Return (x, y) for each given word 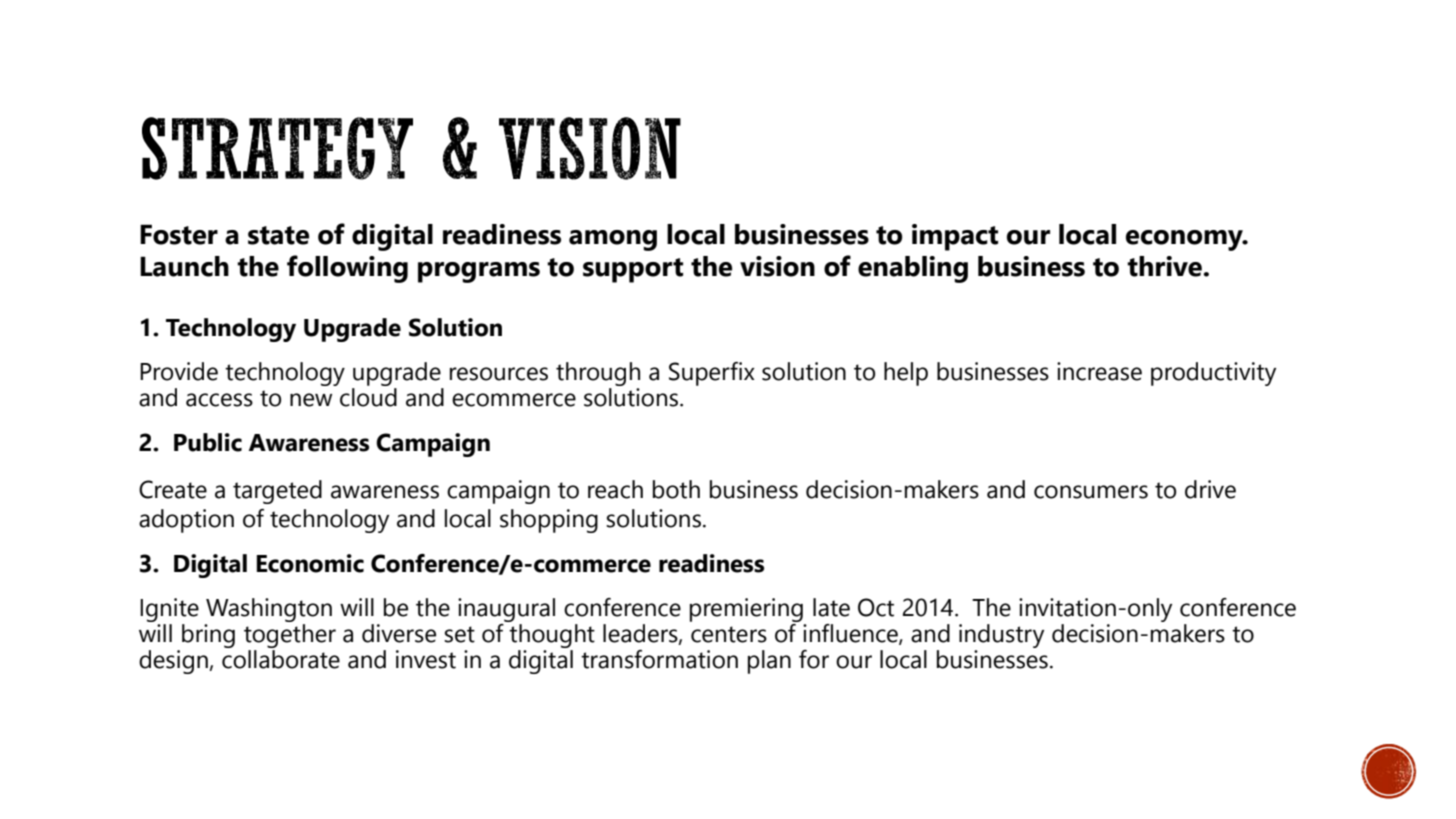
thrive (1165, 266)
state (278, 235)
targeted (277, 492)
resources (499, 374)
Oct (876, 607)
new (311, 400)
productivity (1213, 374)
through (598, 374)
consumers (1091, 492)
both (676, 489)
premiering (746, 610)
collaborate (281, 659)
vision (777, 266)
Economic (310, 563)
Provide (179, 371)
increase (1099, 371)
